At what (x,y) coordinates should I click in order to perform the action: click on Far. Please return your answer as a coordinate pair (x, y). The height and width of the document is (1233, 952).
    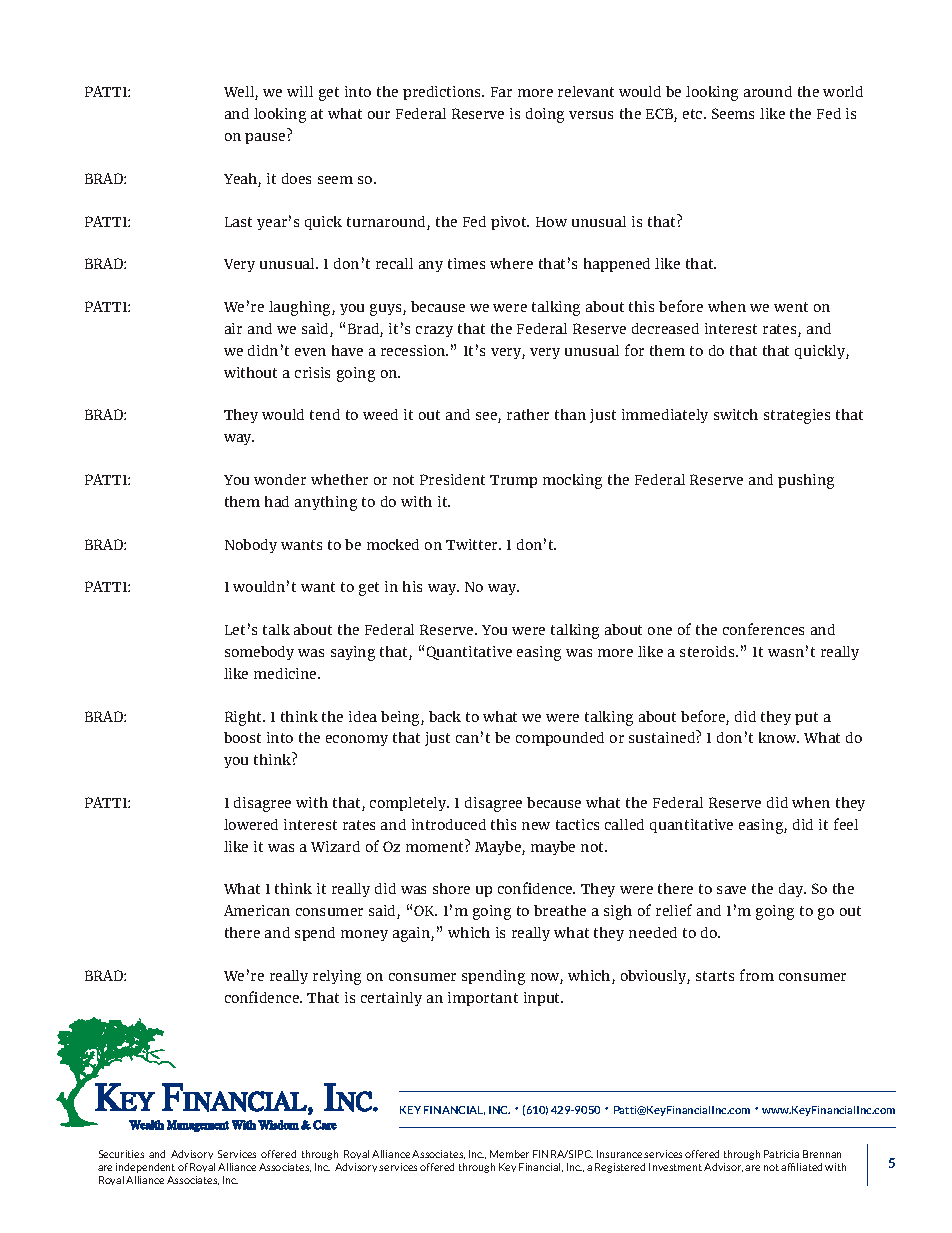
    Looking at the image, I should click on (501, 92).
